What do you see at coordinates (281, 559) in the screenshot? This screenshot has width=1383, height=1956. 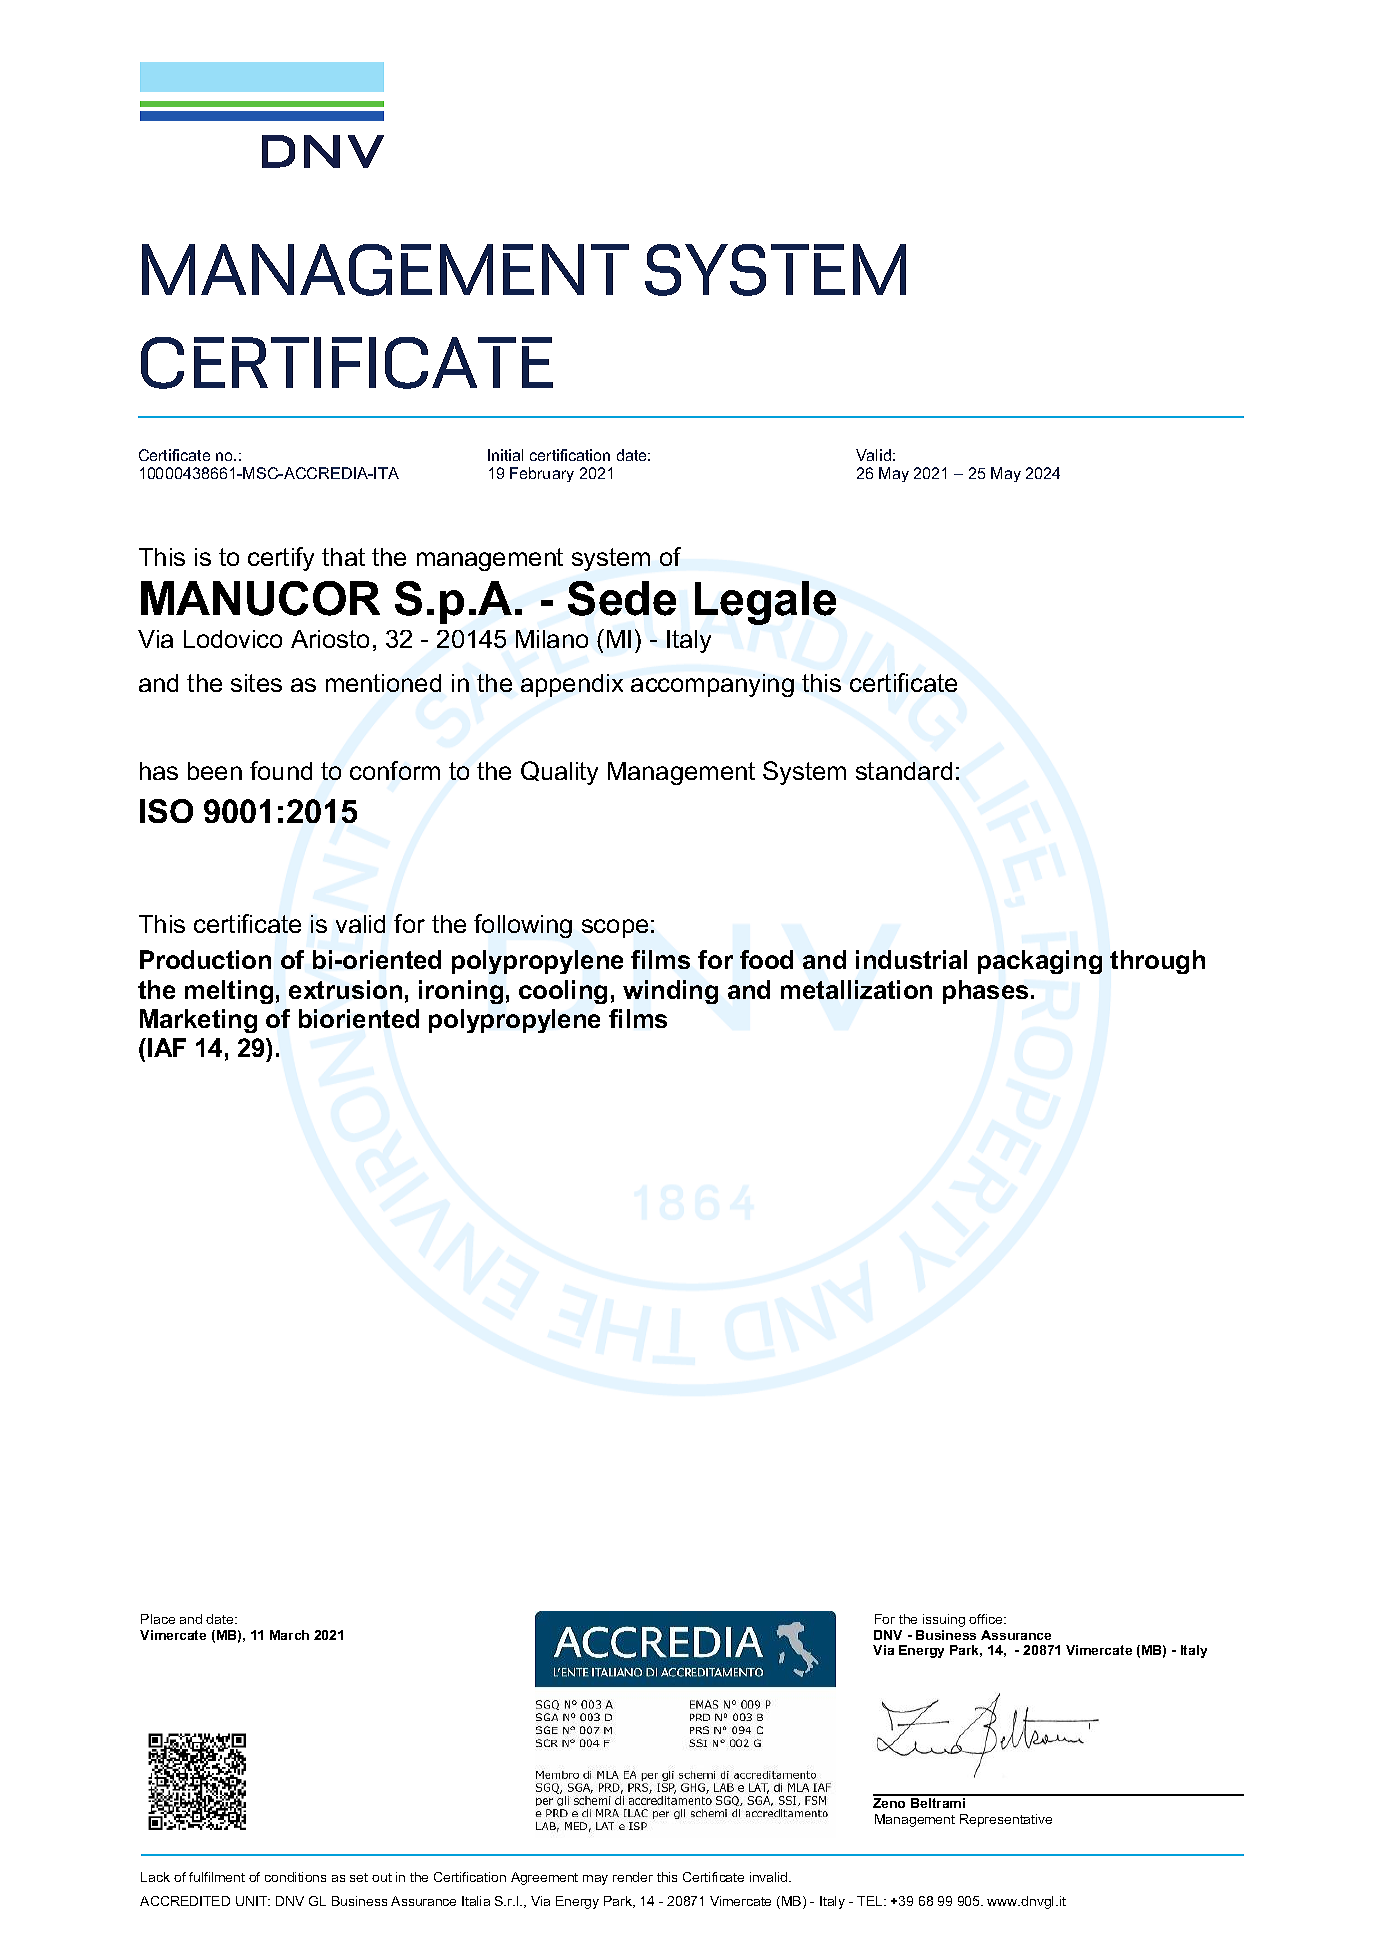 I see `certify` at bounding box center [281, 559].
